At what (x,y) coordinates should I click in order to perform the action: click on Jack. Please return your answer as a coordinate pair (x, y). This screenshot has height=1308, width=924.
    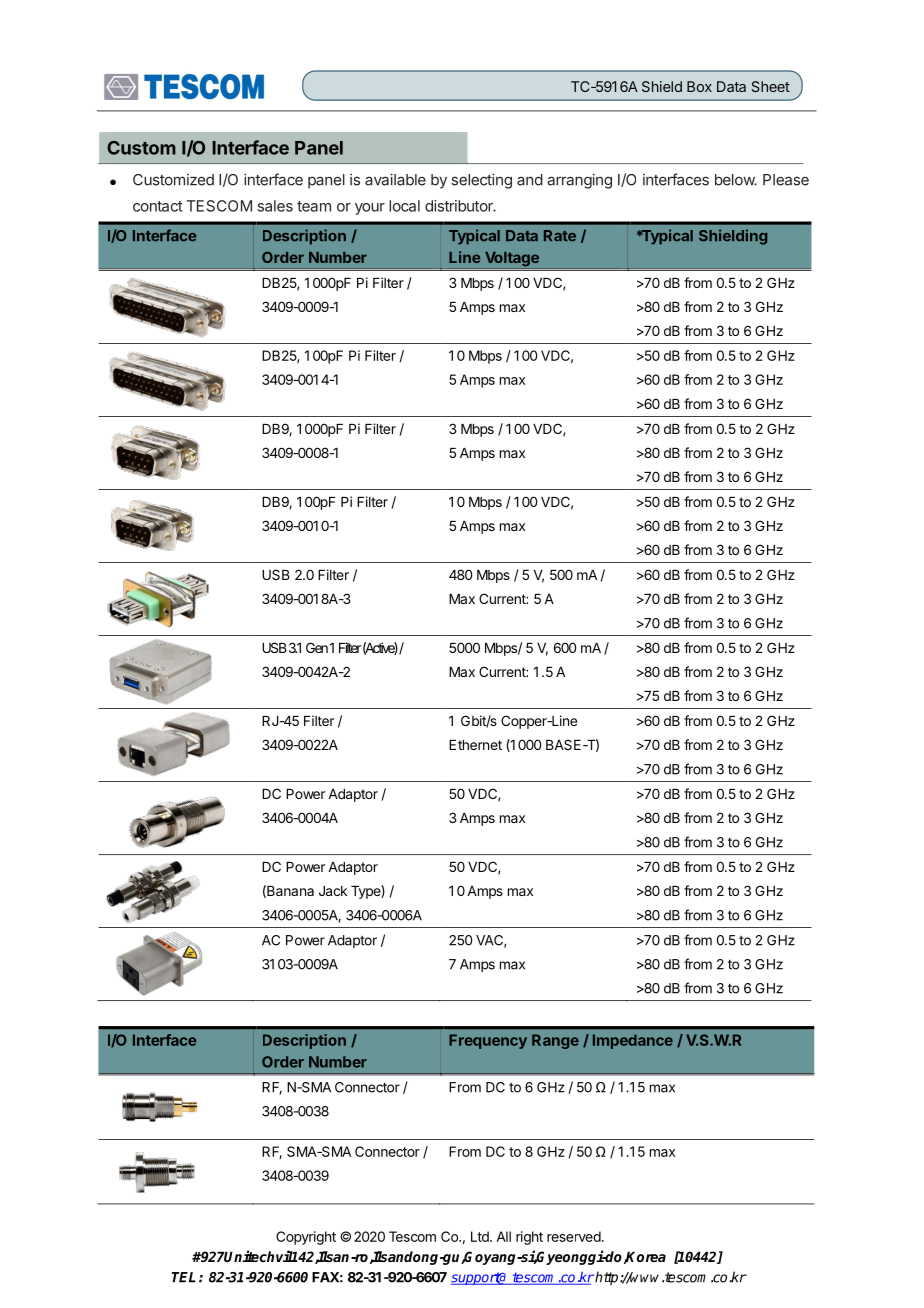
    Looking at the image, I should click on (333, 891).
